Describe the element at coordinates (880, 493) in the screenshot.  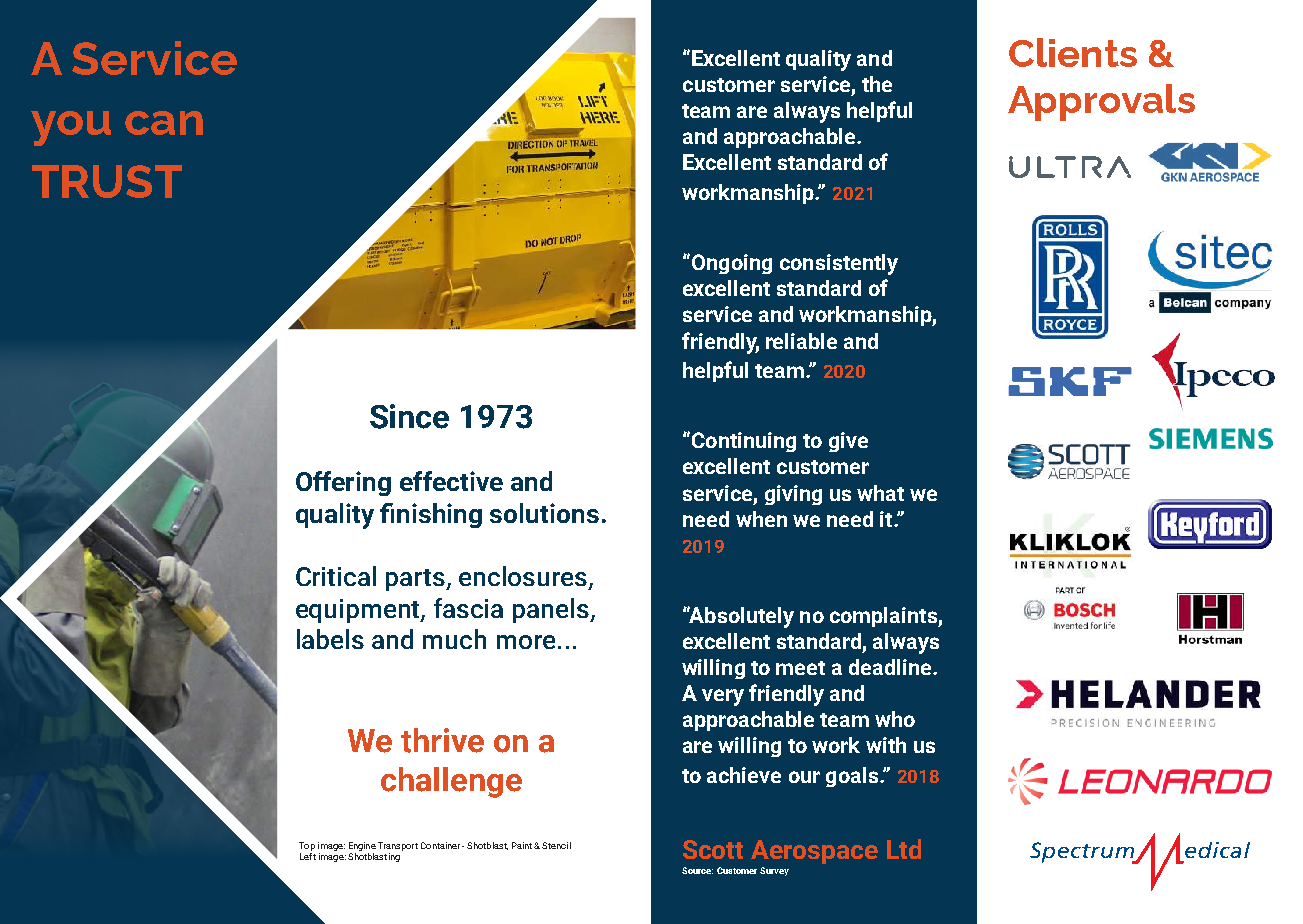
I see `what` at that location.
